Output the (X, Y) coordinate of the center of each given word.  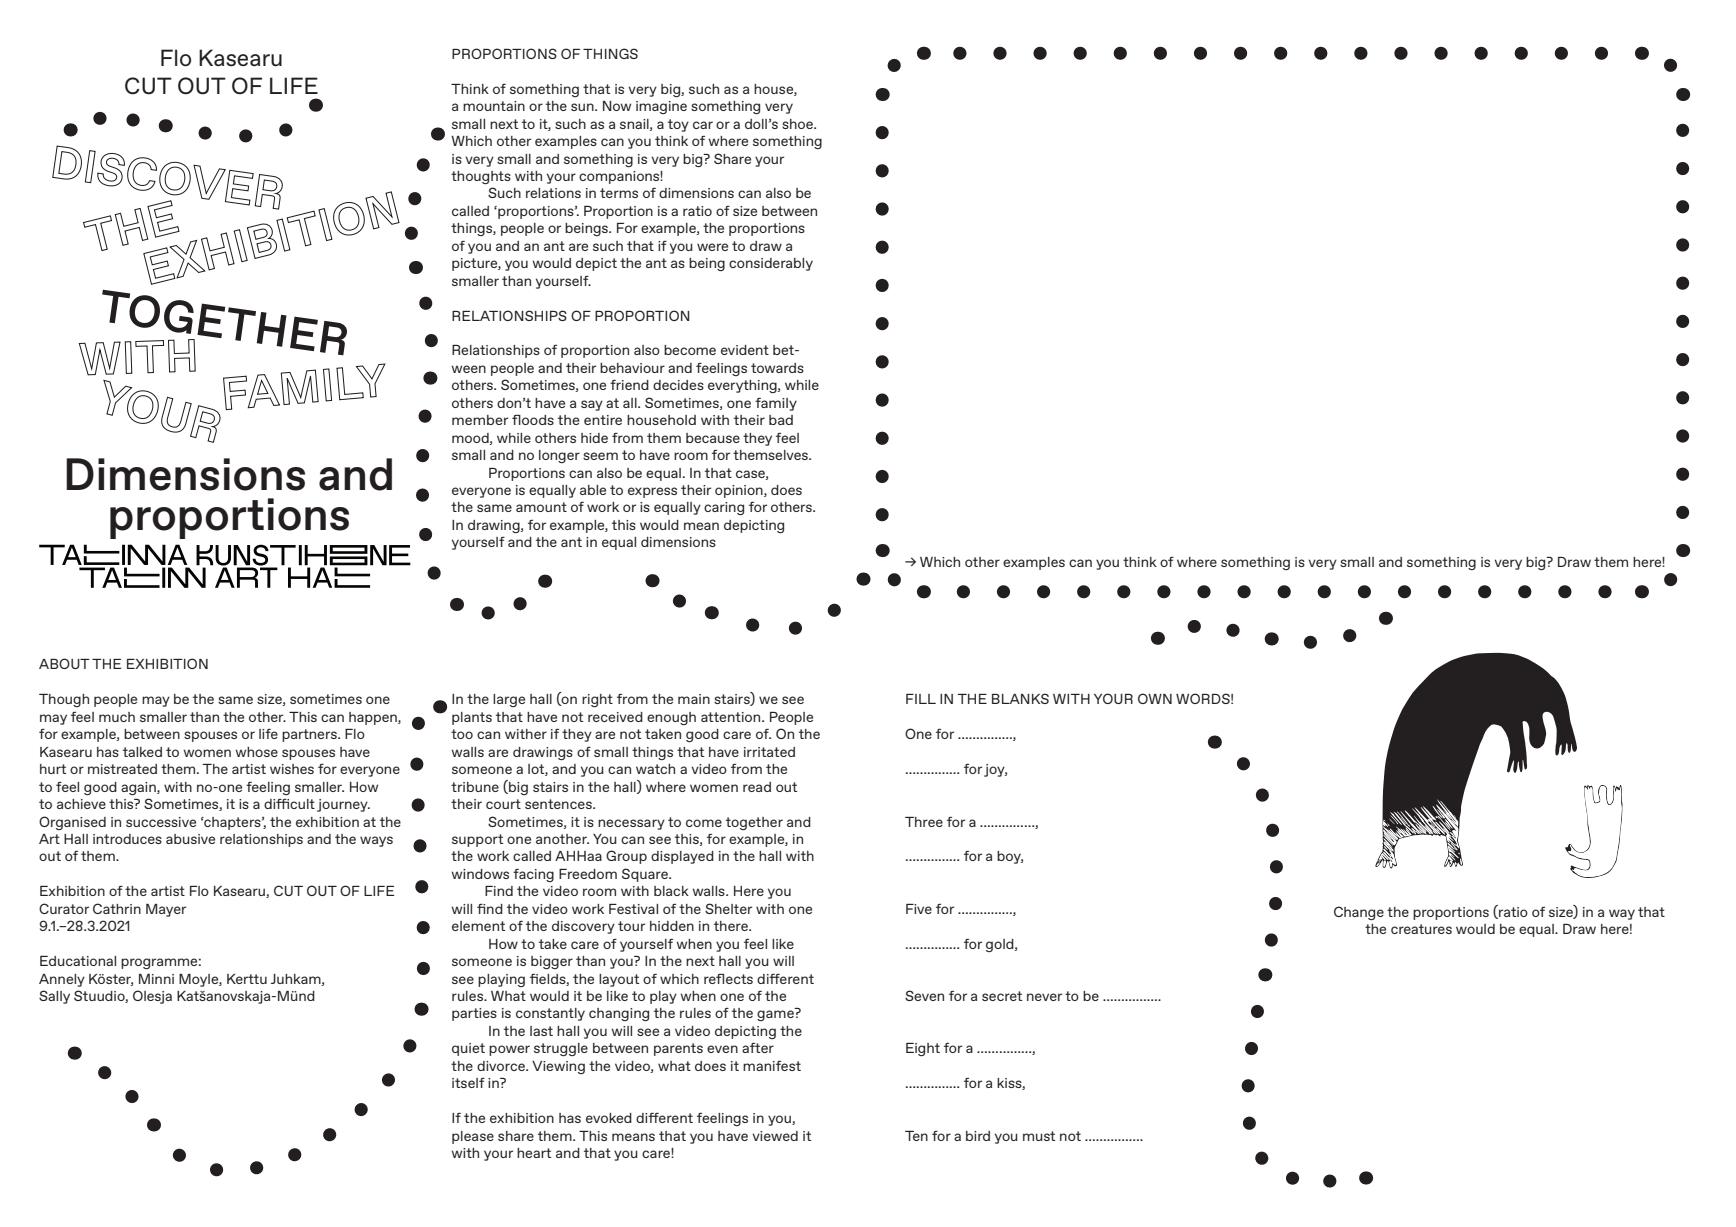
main (694, 699)
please (473, 1137)
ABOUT (64, 663)
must (1039, 1136)
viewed (775, 1136)
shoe (798, 124)
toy (678, 125)
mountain (494, 106)
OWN (1155, 698)
